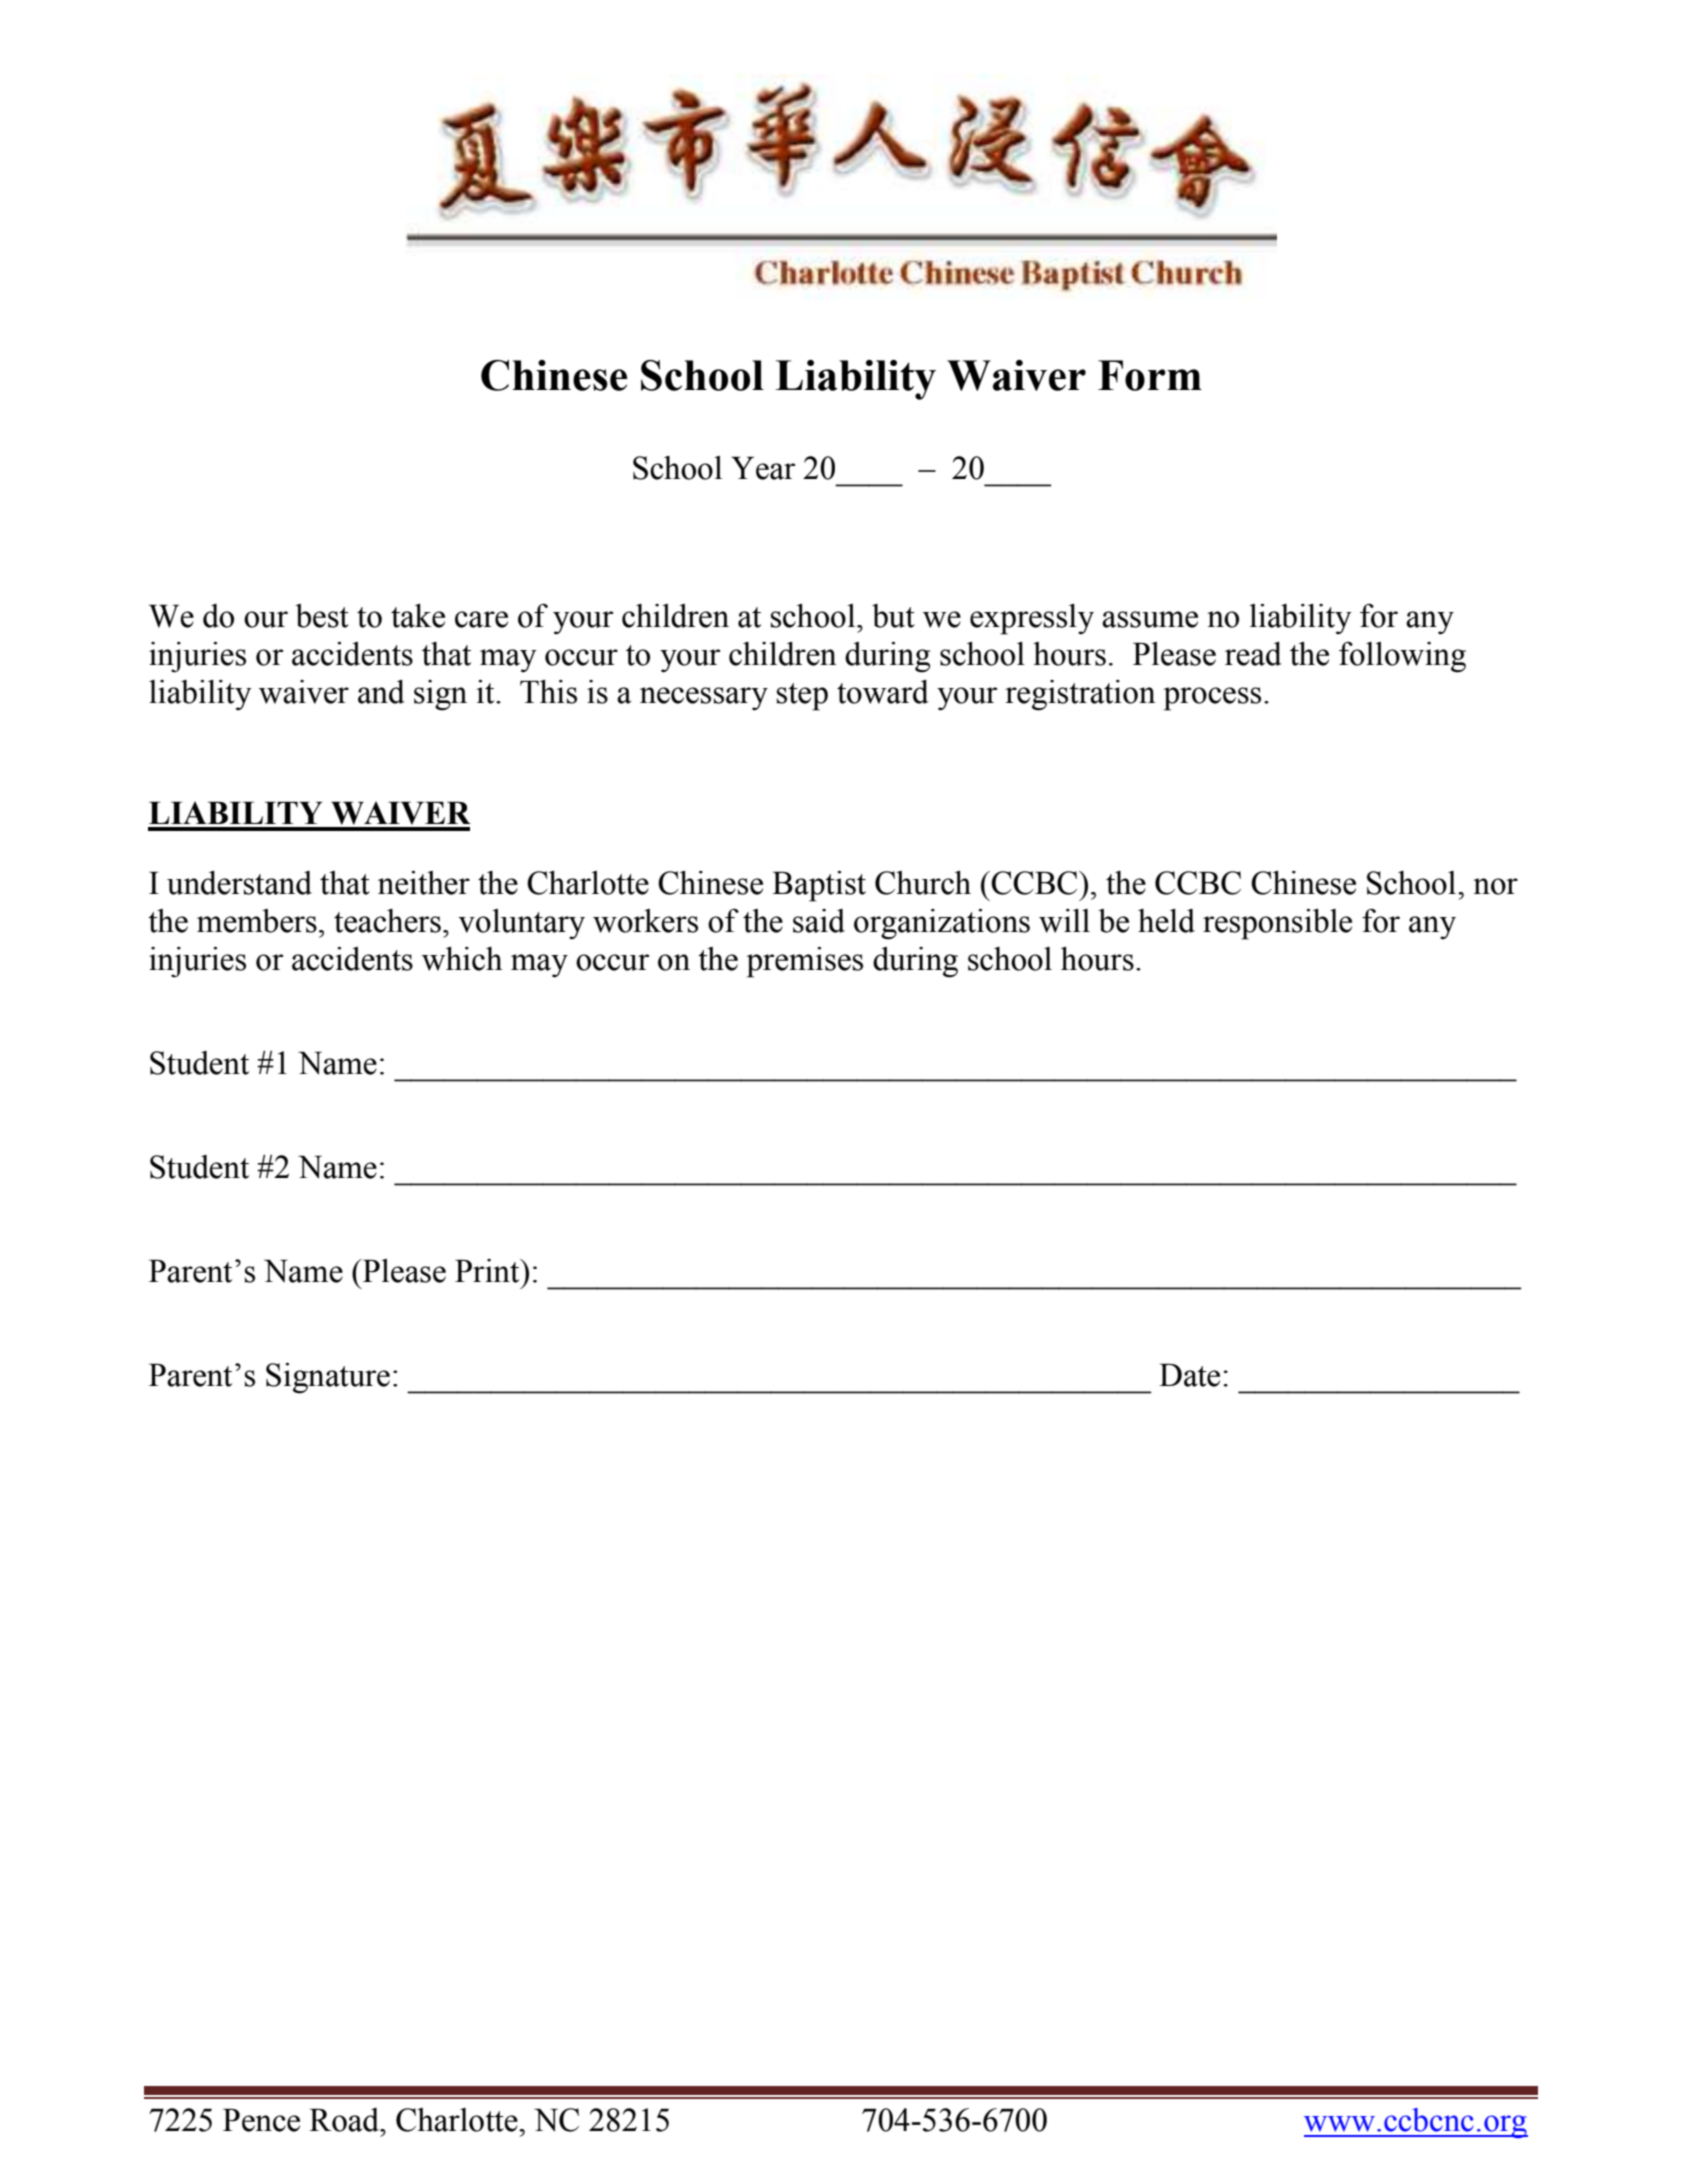 Image resolution: width=1682 pixels, height=2177 pixels. I want to click on take, so click(418, 616).
